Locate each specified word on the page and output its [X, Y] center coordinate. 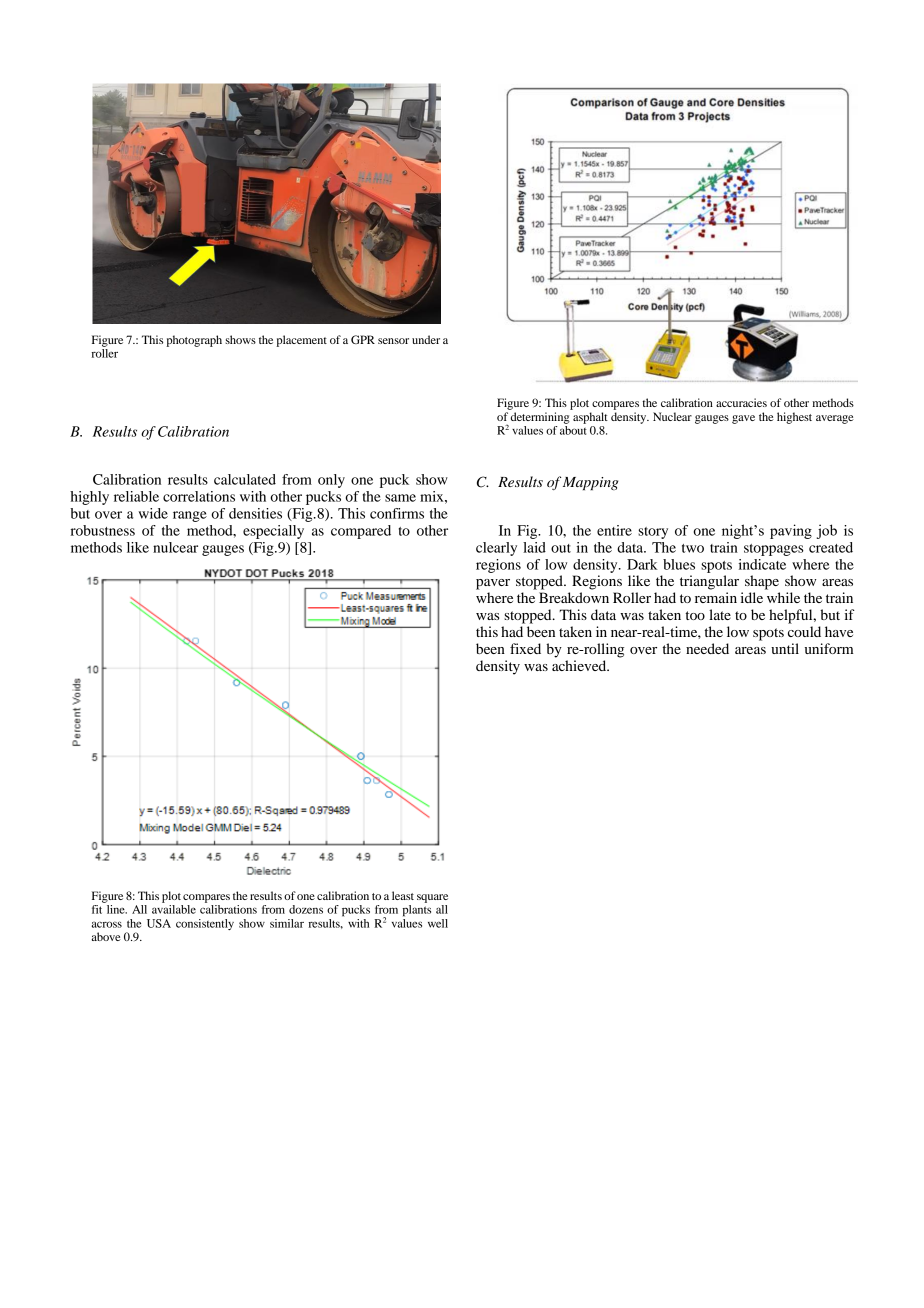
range [190, 516]
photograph [194, 341]
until [785, 648]
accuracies [741, 402]
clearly [496, 549]
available [174, 909]
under [426, 339]
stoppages [774, 550]
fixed [525, 648]
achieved [580, 665]
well [438, 923]
